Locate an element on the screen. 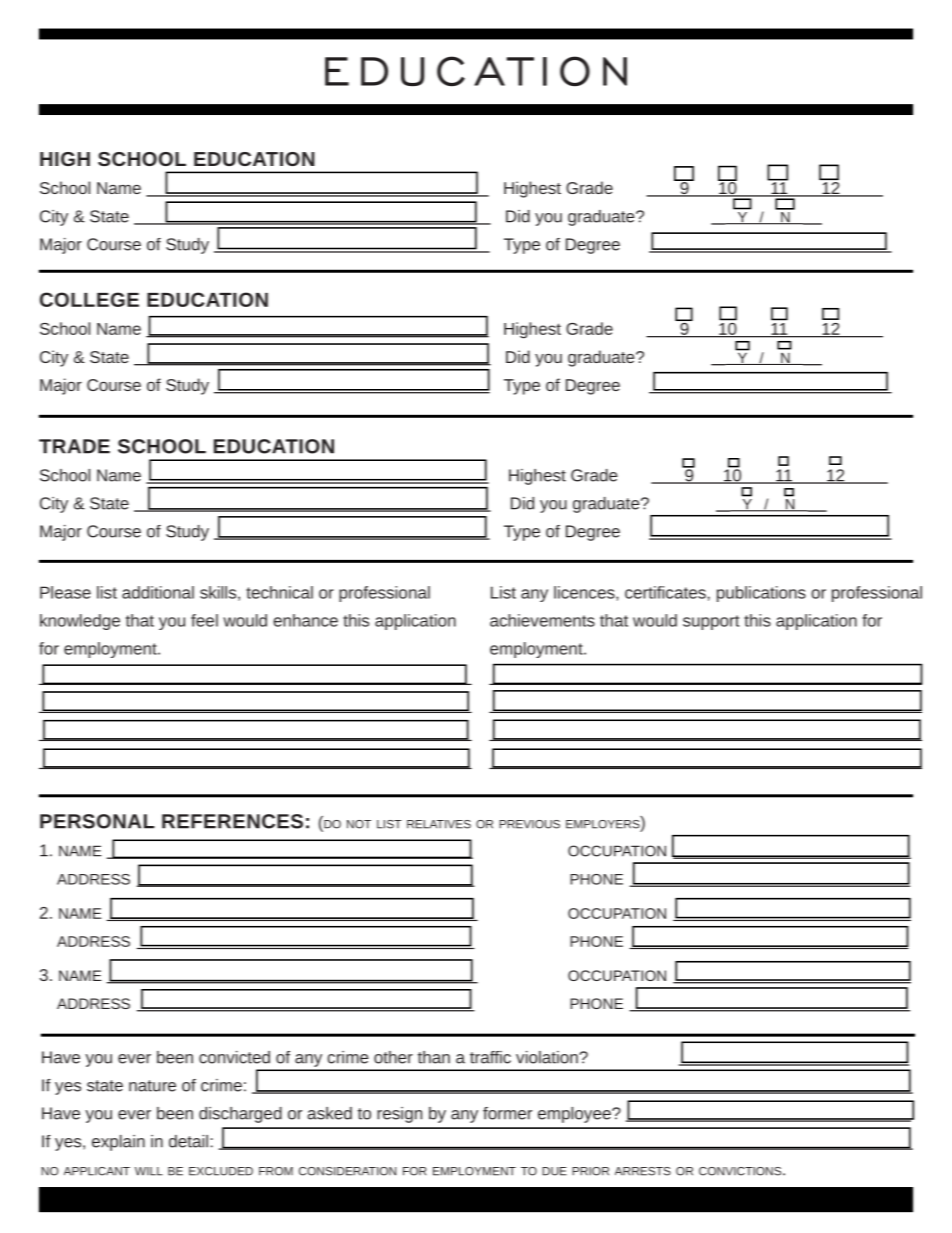 This screenshot has height=1233, width=952. certificates is located at coordinates (665, 592).
